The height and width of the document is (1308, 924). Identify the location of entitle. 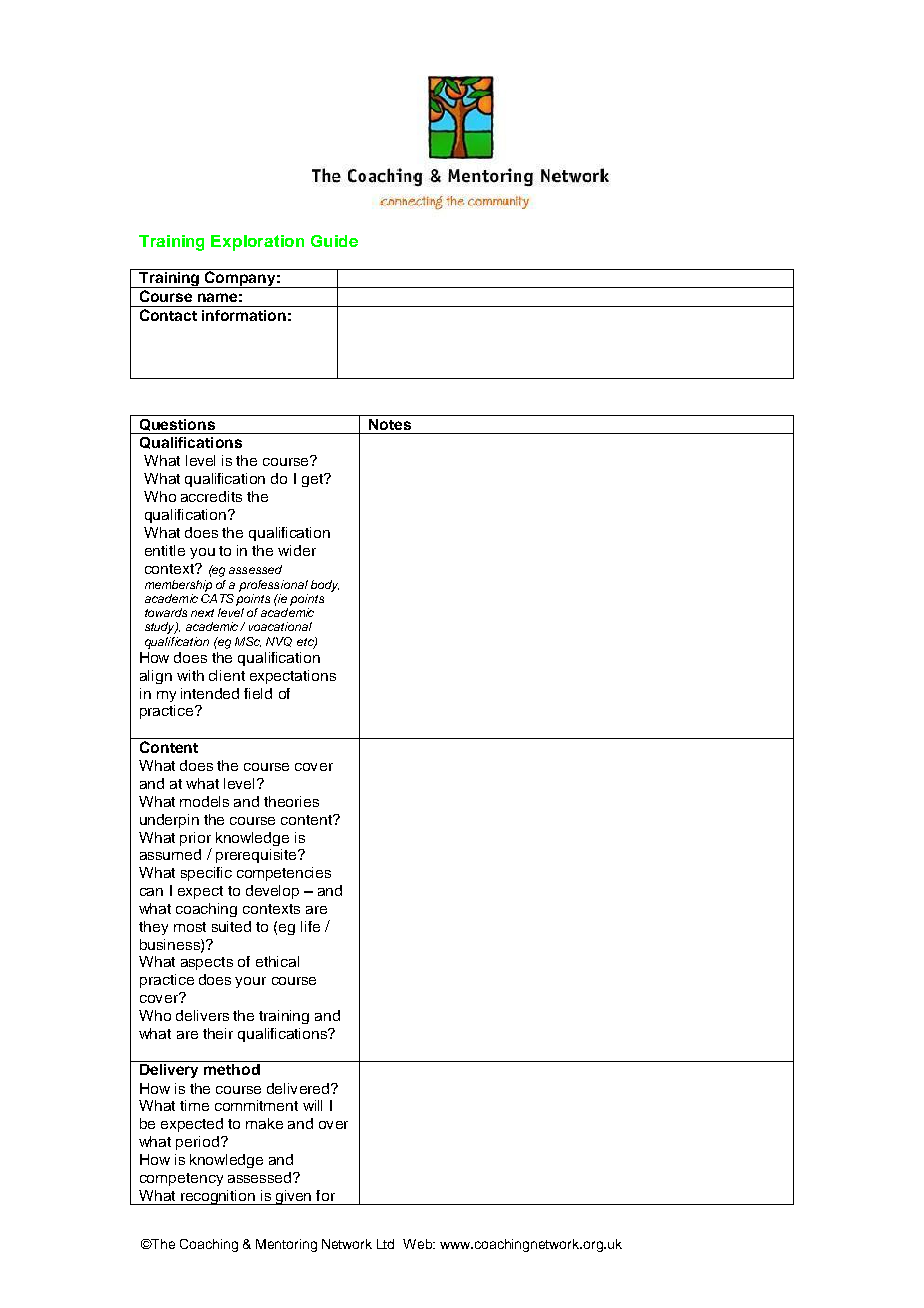
(165, 550).
